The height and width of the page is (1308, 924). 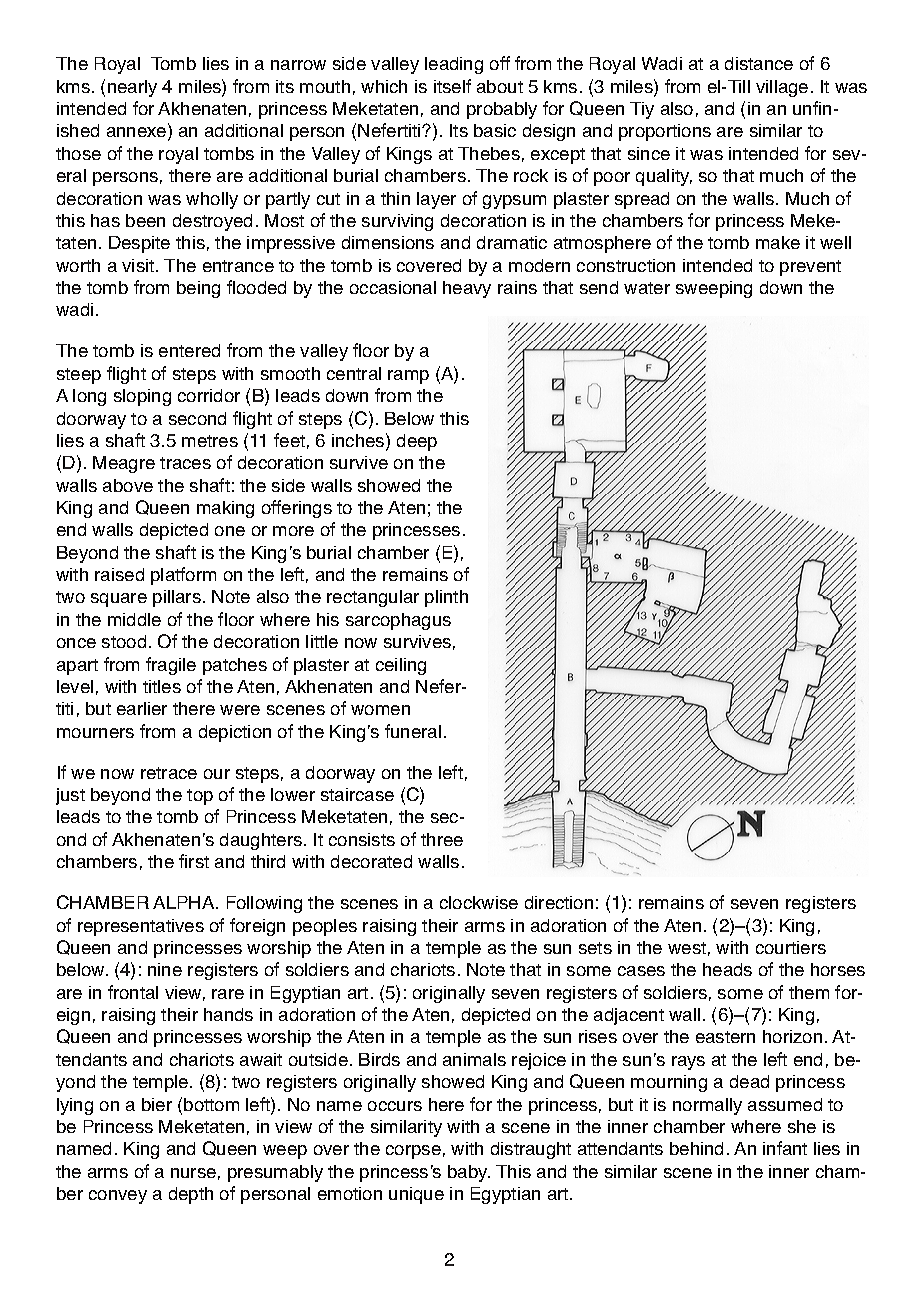 I want to click on middle, so click(x=134, y=619).
